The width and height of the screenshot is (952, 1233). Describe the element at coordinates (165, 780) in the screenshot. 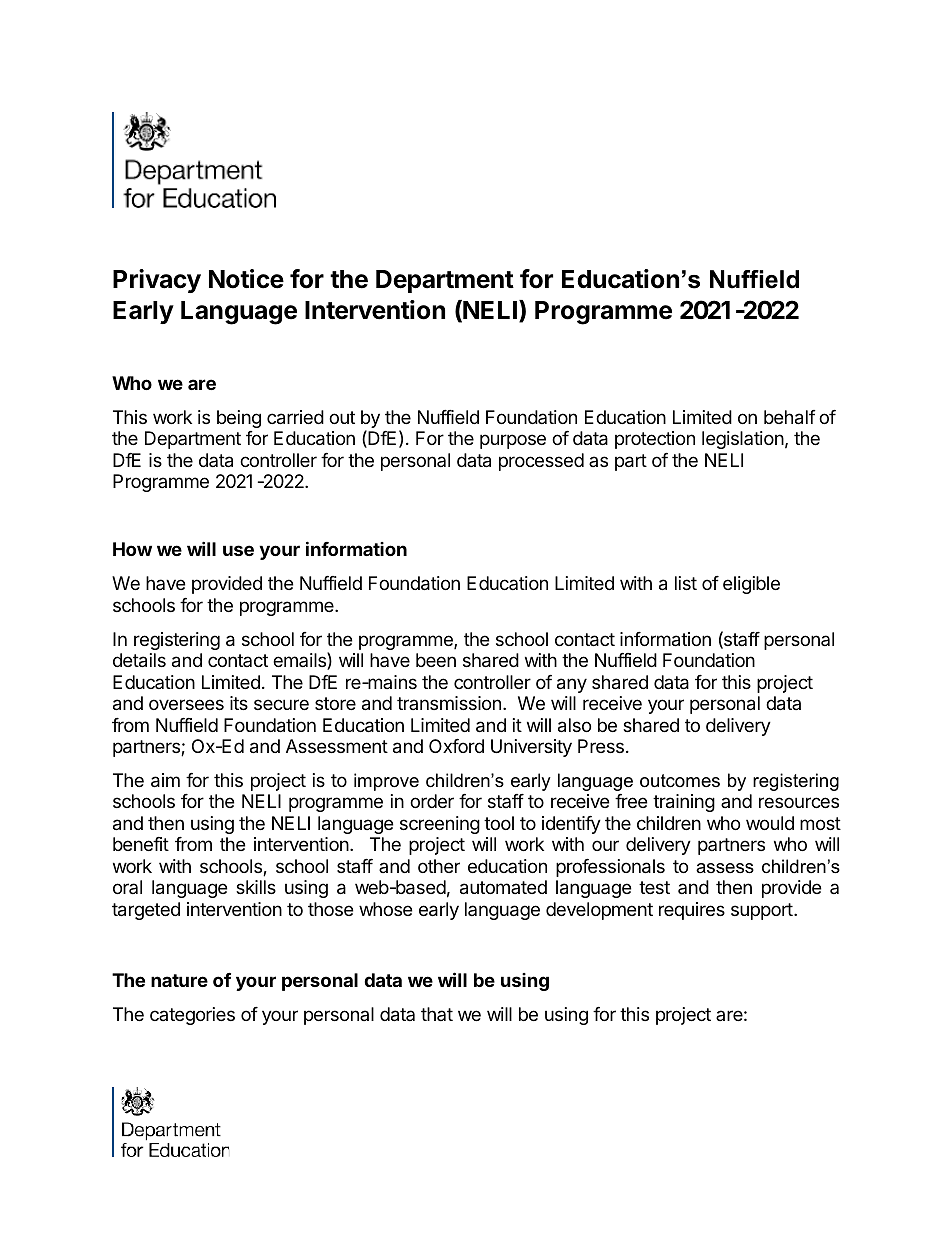

I see `aim` at that location.
